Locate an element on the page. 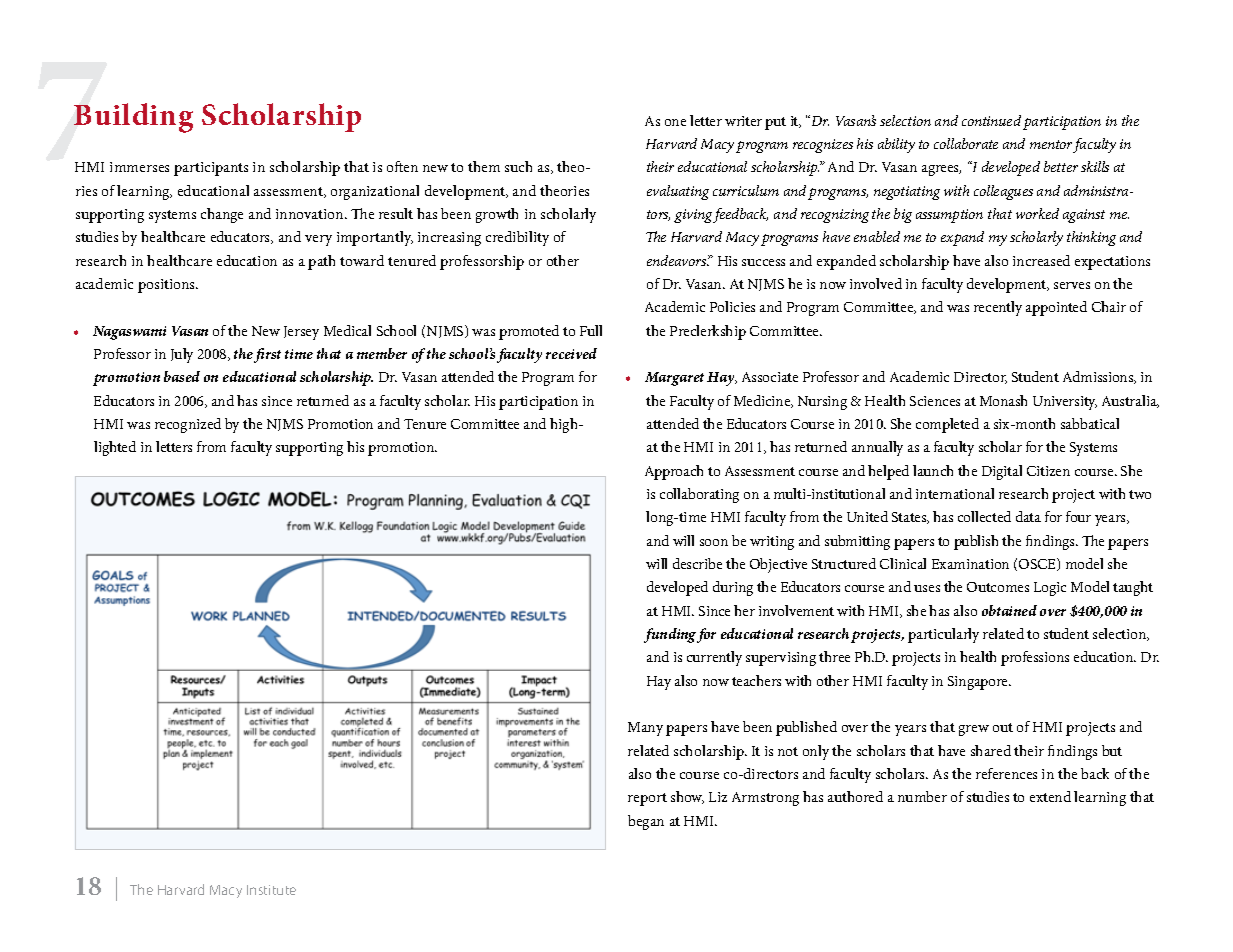 The image size is (1233, 952). recognized is located at coordinates (188, 425).
